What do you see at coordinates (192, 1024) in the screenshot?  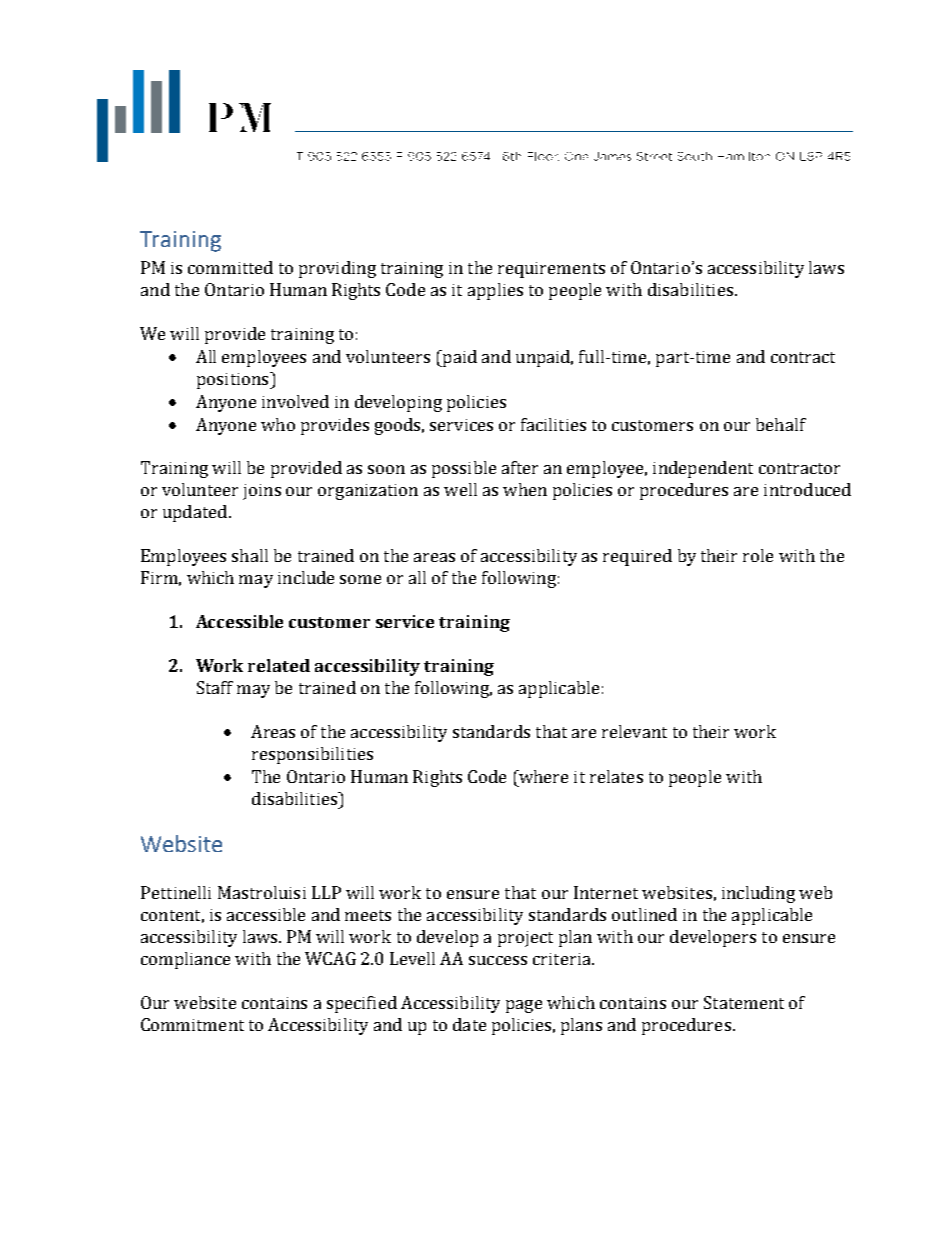 I see `Commitment` at bounding box center [192, 1024].
